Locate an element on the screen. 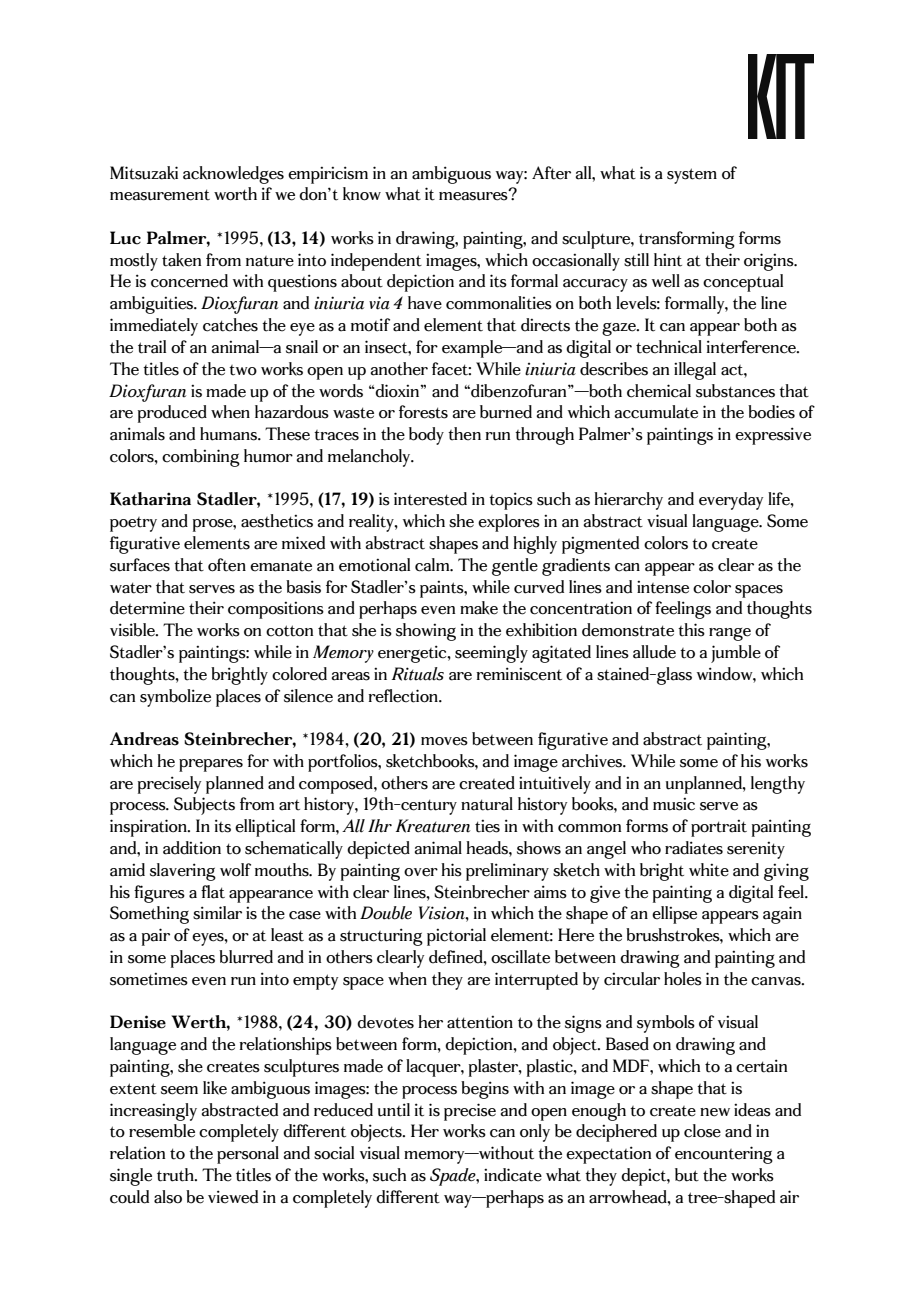 This screenshot has width=924, height=1308. system is located at coordinates (692, 176).
